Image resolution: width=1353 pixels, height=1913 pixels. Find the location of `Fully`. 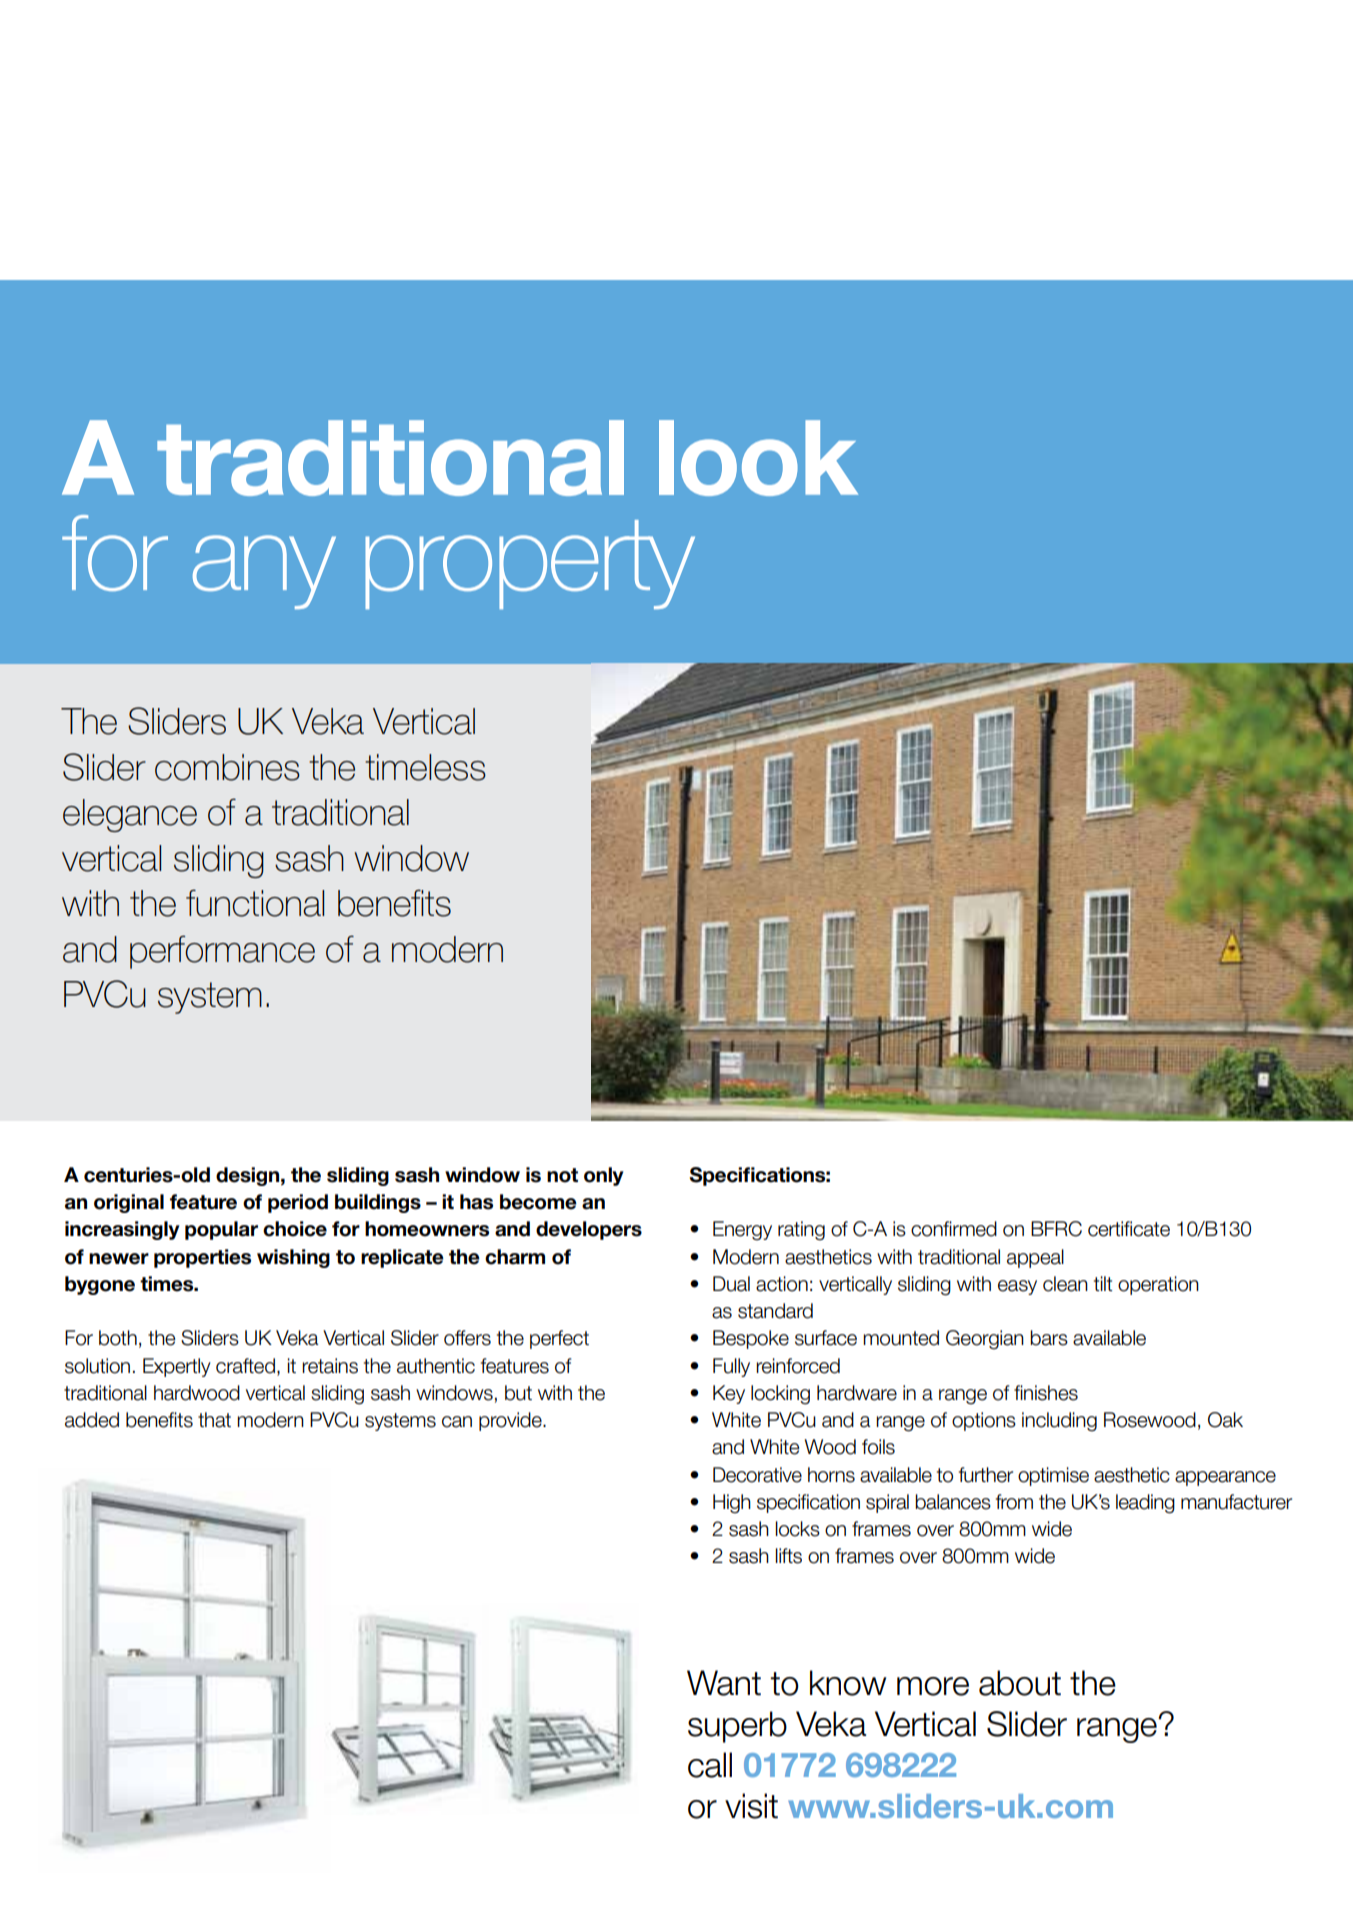

Fully is located at coordinates (731, 1367).
